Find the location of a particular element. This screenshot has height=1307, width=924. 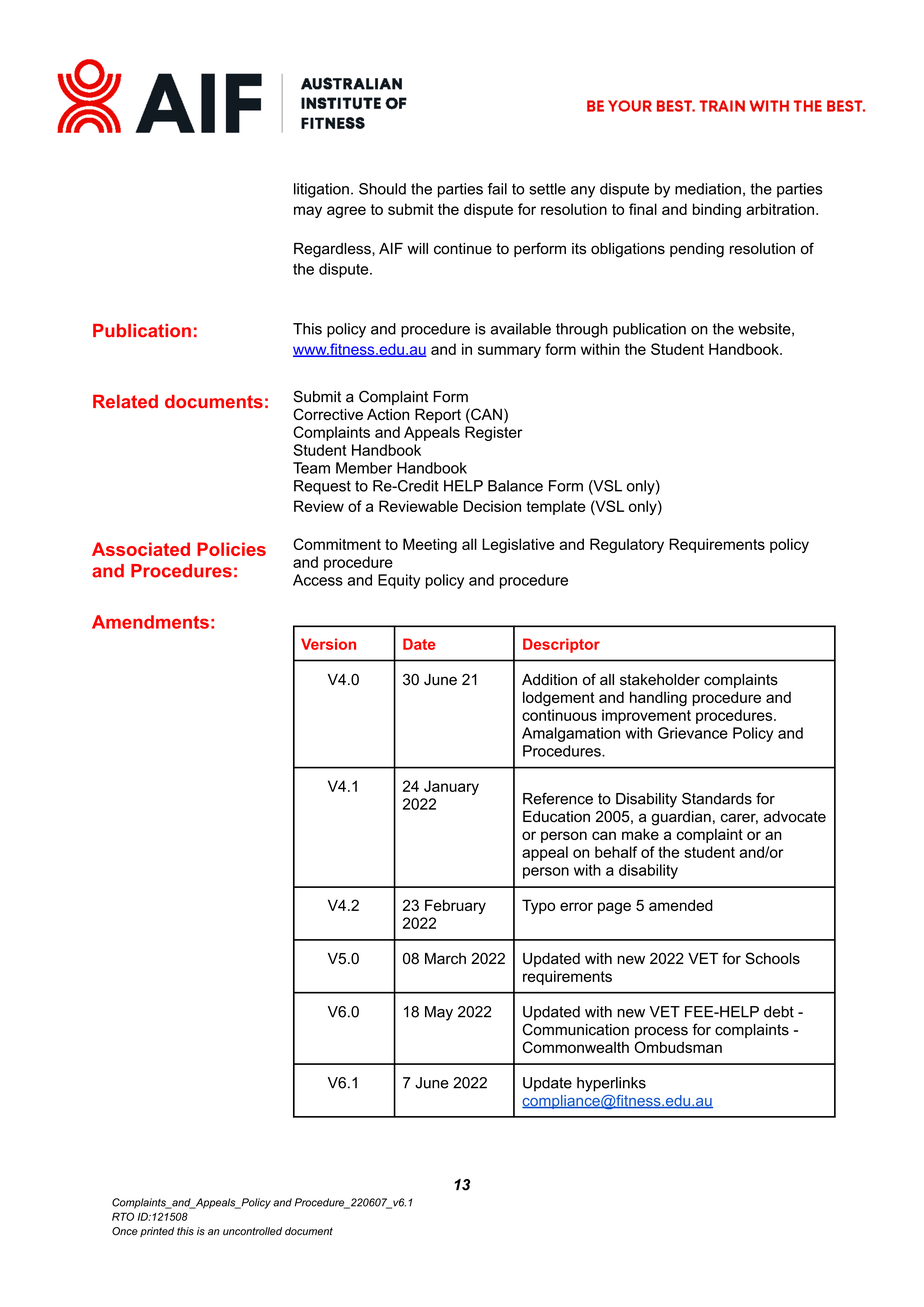

Equity is located at coordinates (399, 581).
